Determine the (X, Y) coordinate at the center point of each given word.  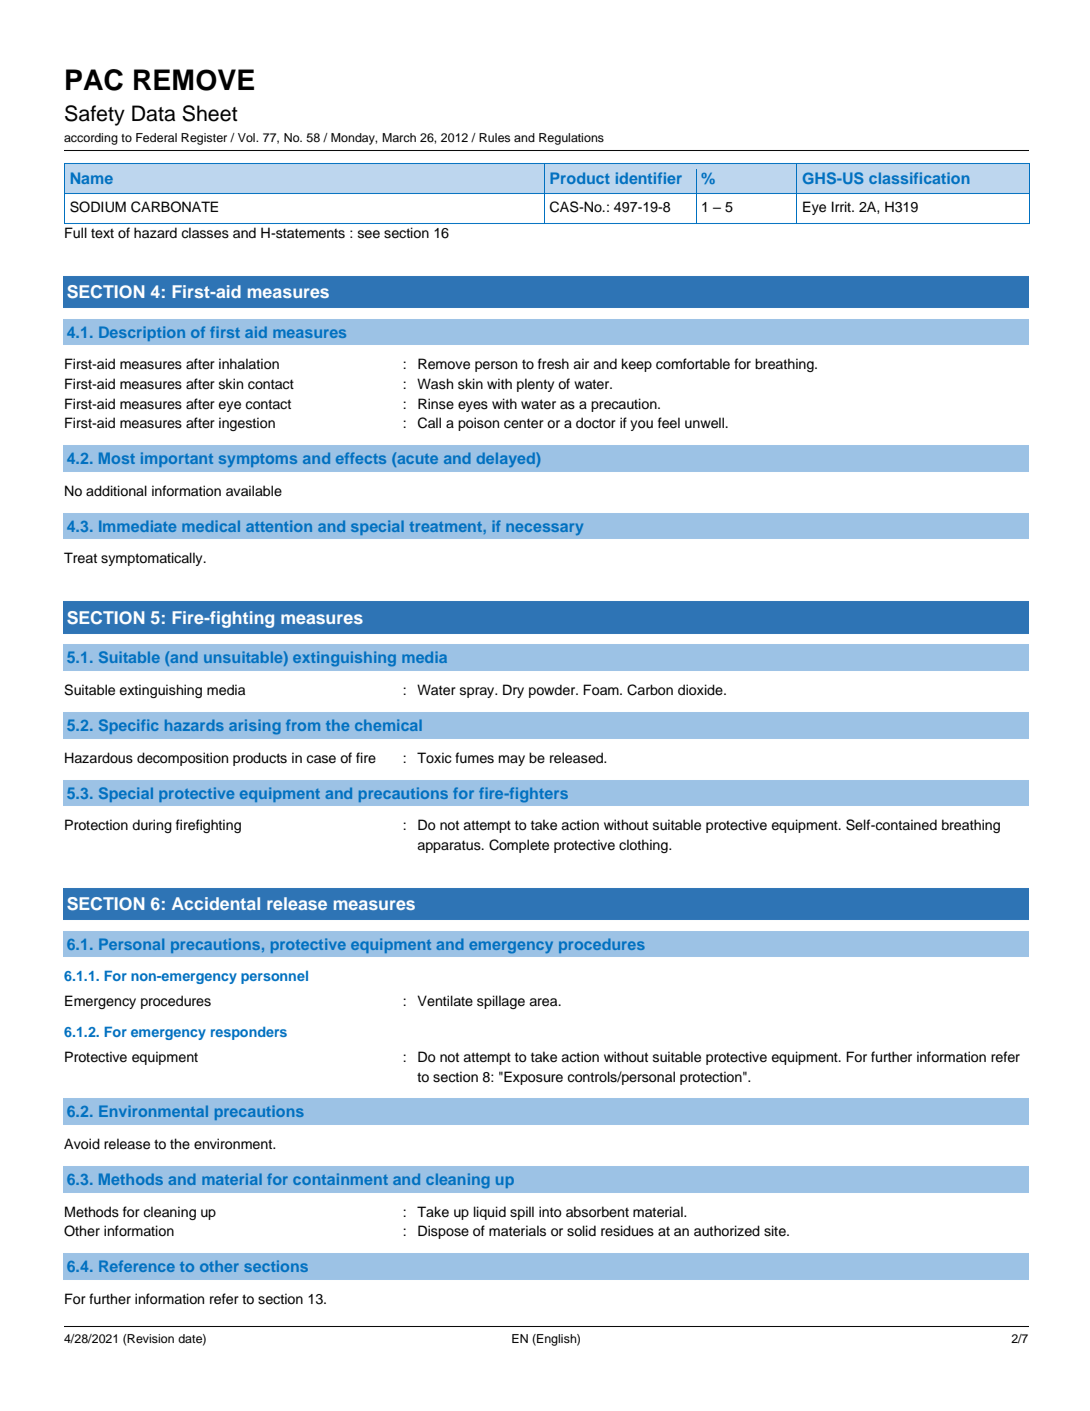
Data (153, 113)
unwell (705, 423)
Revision (150, 1338)
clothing (644, 846)
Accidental (216, 903)
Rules (494, 137)
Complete (519, 846)
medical (211, 526)
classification (919, 178)
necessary (544, 529)
